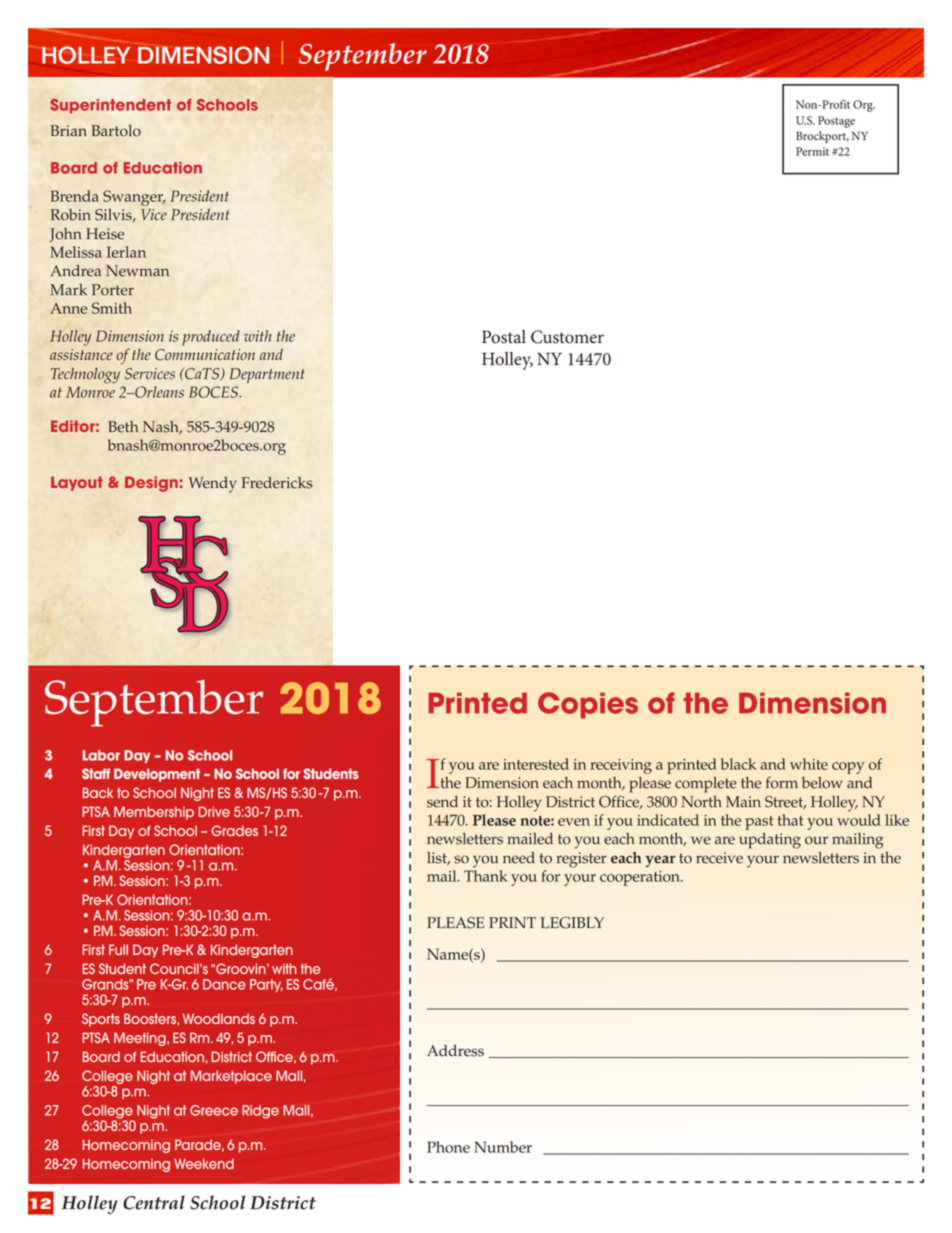  I want to click on Weekend, so click(204, 1163).
